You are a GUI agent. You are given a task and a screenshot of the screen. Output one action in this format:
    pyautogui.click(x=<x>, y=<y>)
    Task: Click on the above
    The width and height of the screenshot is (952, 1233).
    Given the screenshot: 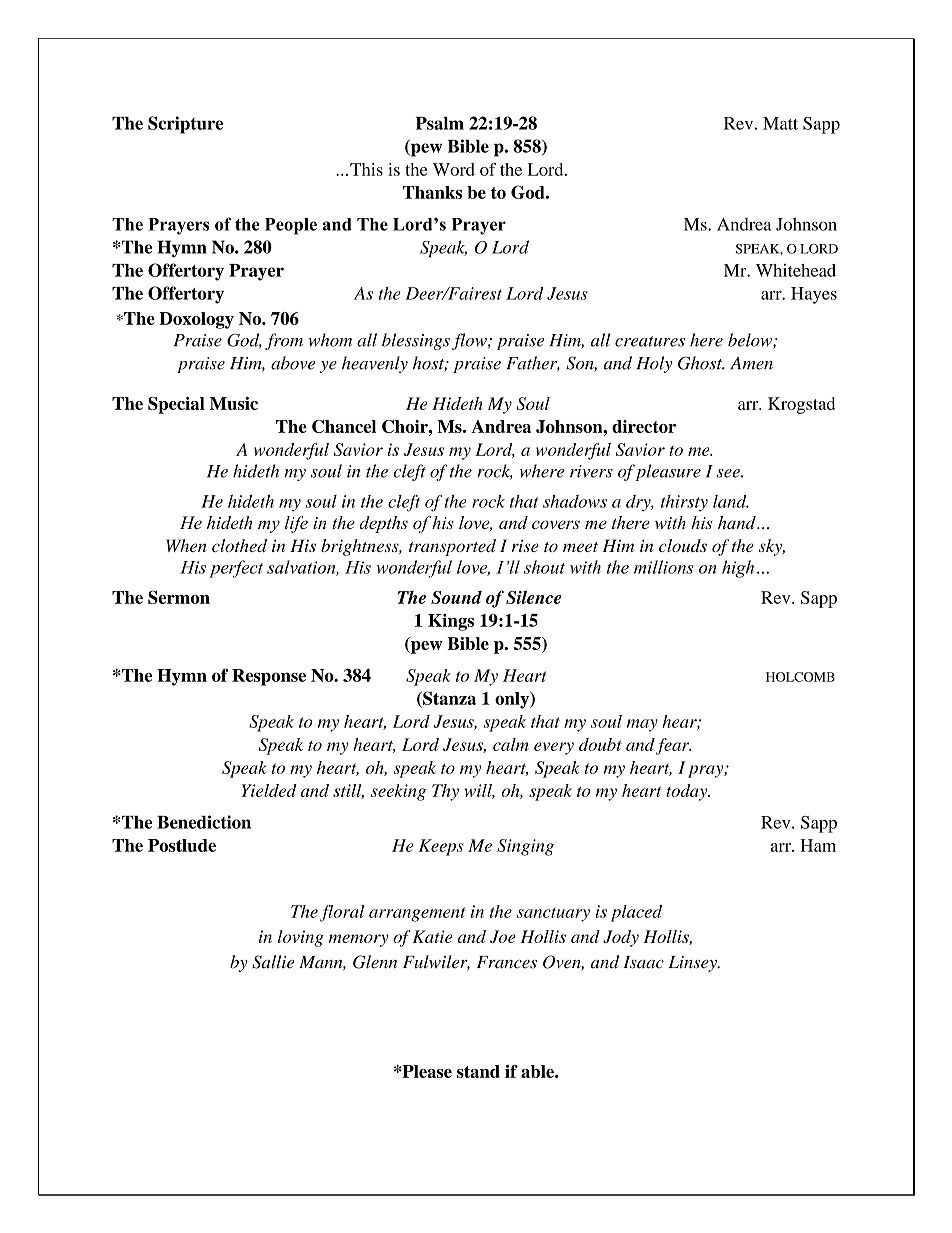 What is the action you would take?
    pyautogui.click(x=293, y=363)
